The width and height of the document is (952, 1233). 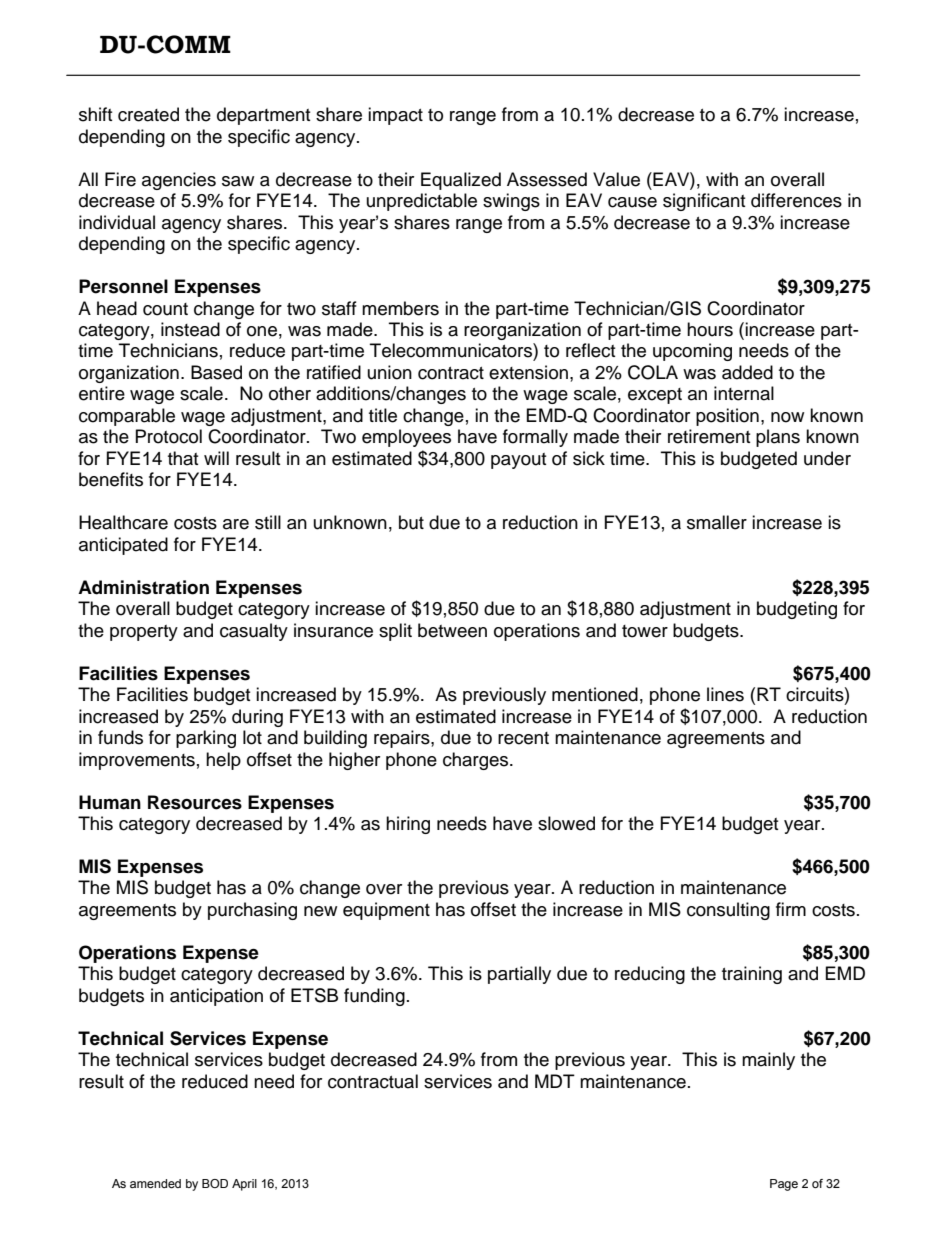 What do you see at coordinates (144, 633) in the document?
I see `property` at bounding box center [144, 633].
